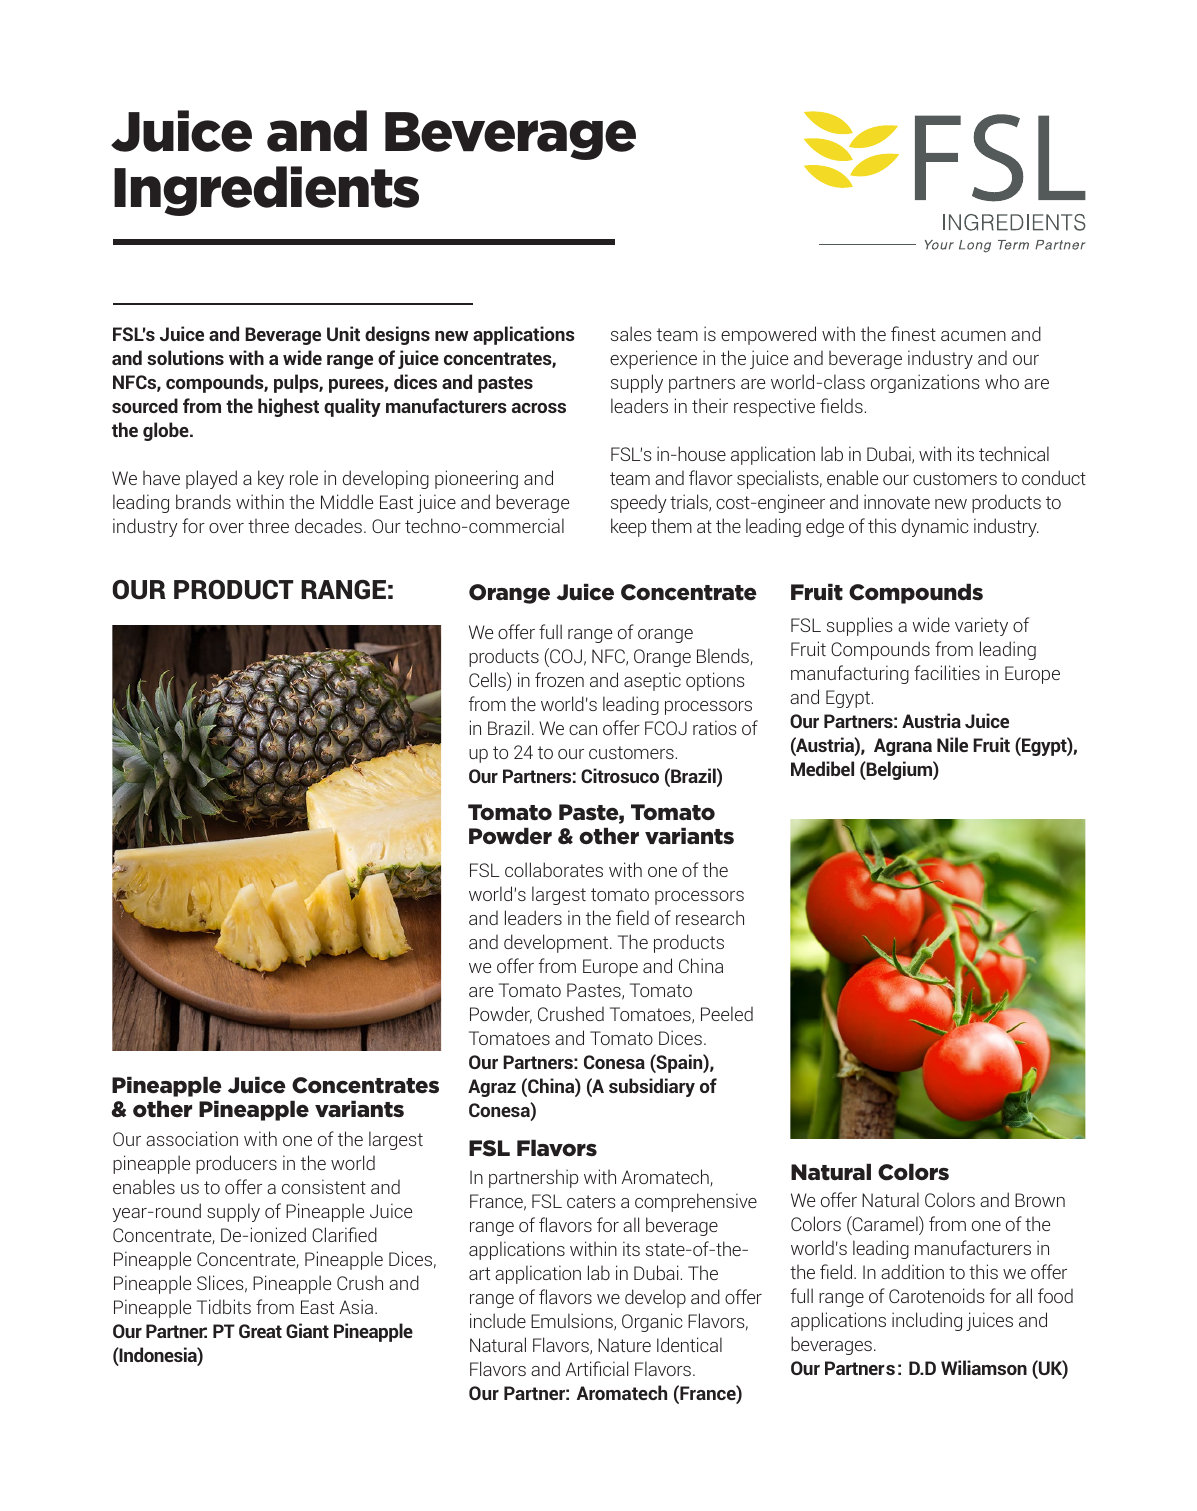  I want to click on Ingredients, so click(266, 191).
